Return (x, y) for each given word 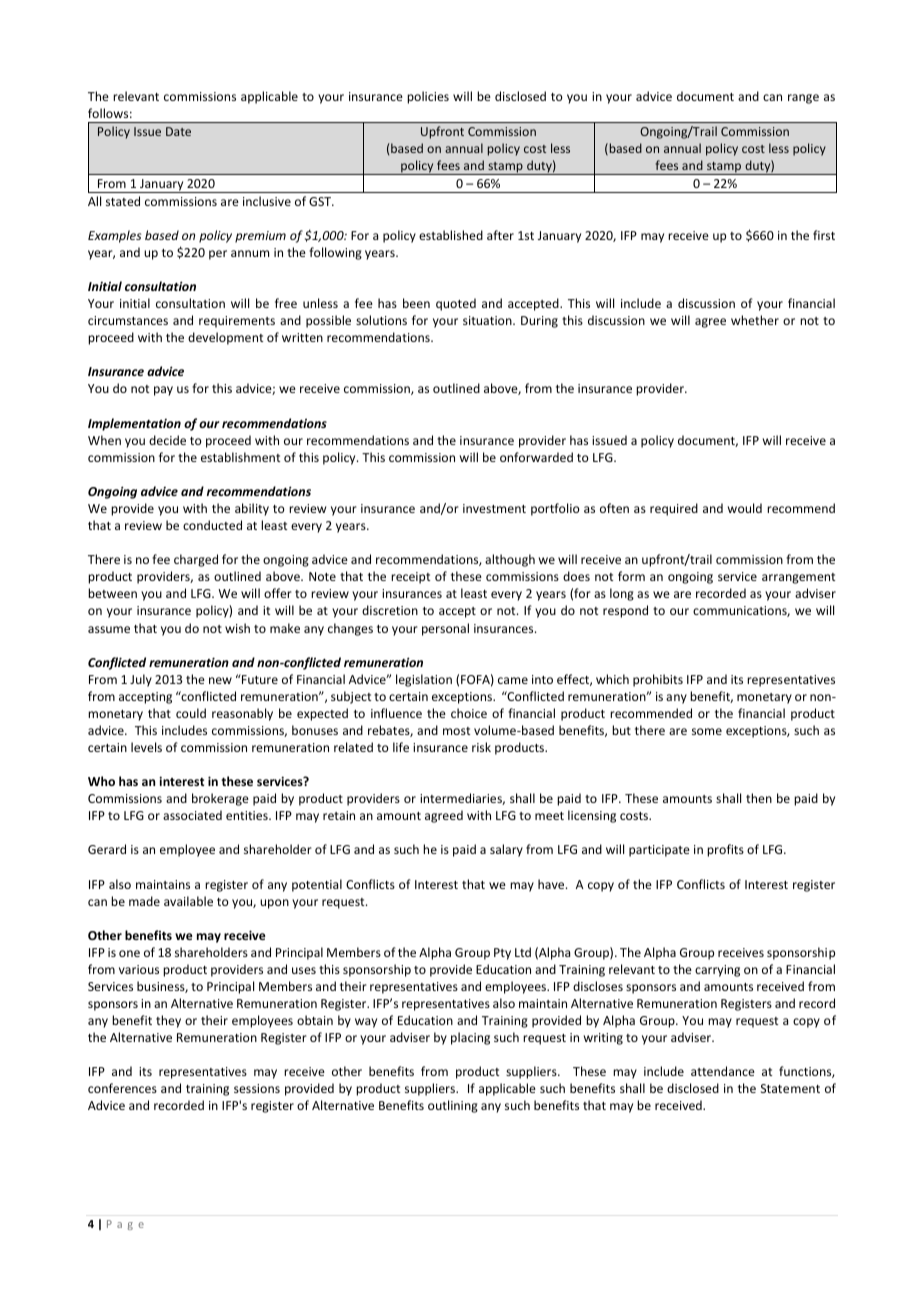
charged (196, 560)
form (631, 576)
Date (178, 131)
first (824, 235)
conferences (122, 1088)
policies (428, 97)
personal (445, 629)
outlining (453, 1106)
